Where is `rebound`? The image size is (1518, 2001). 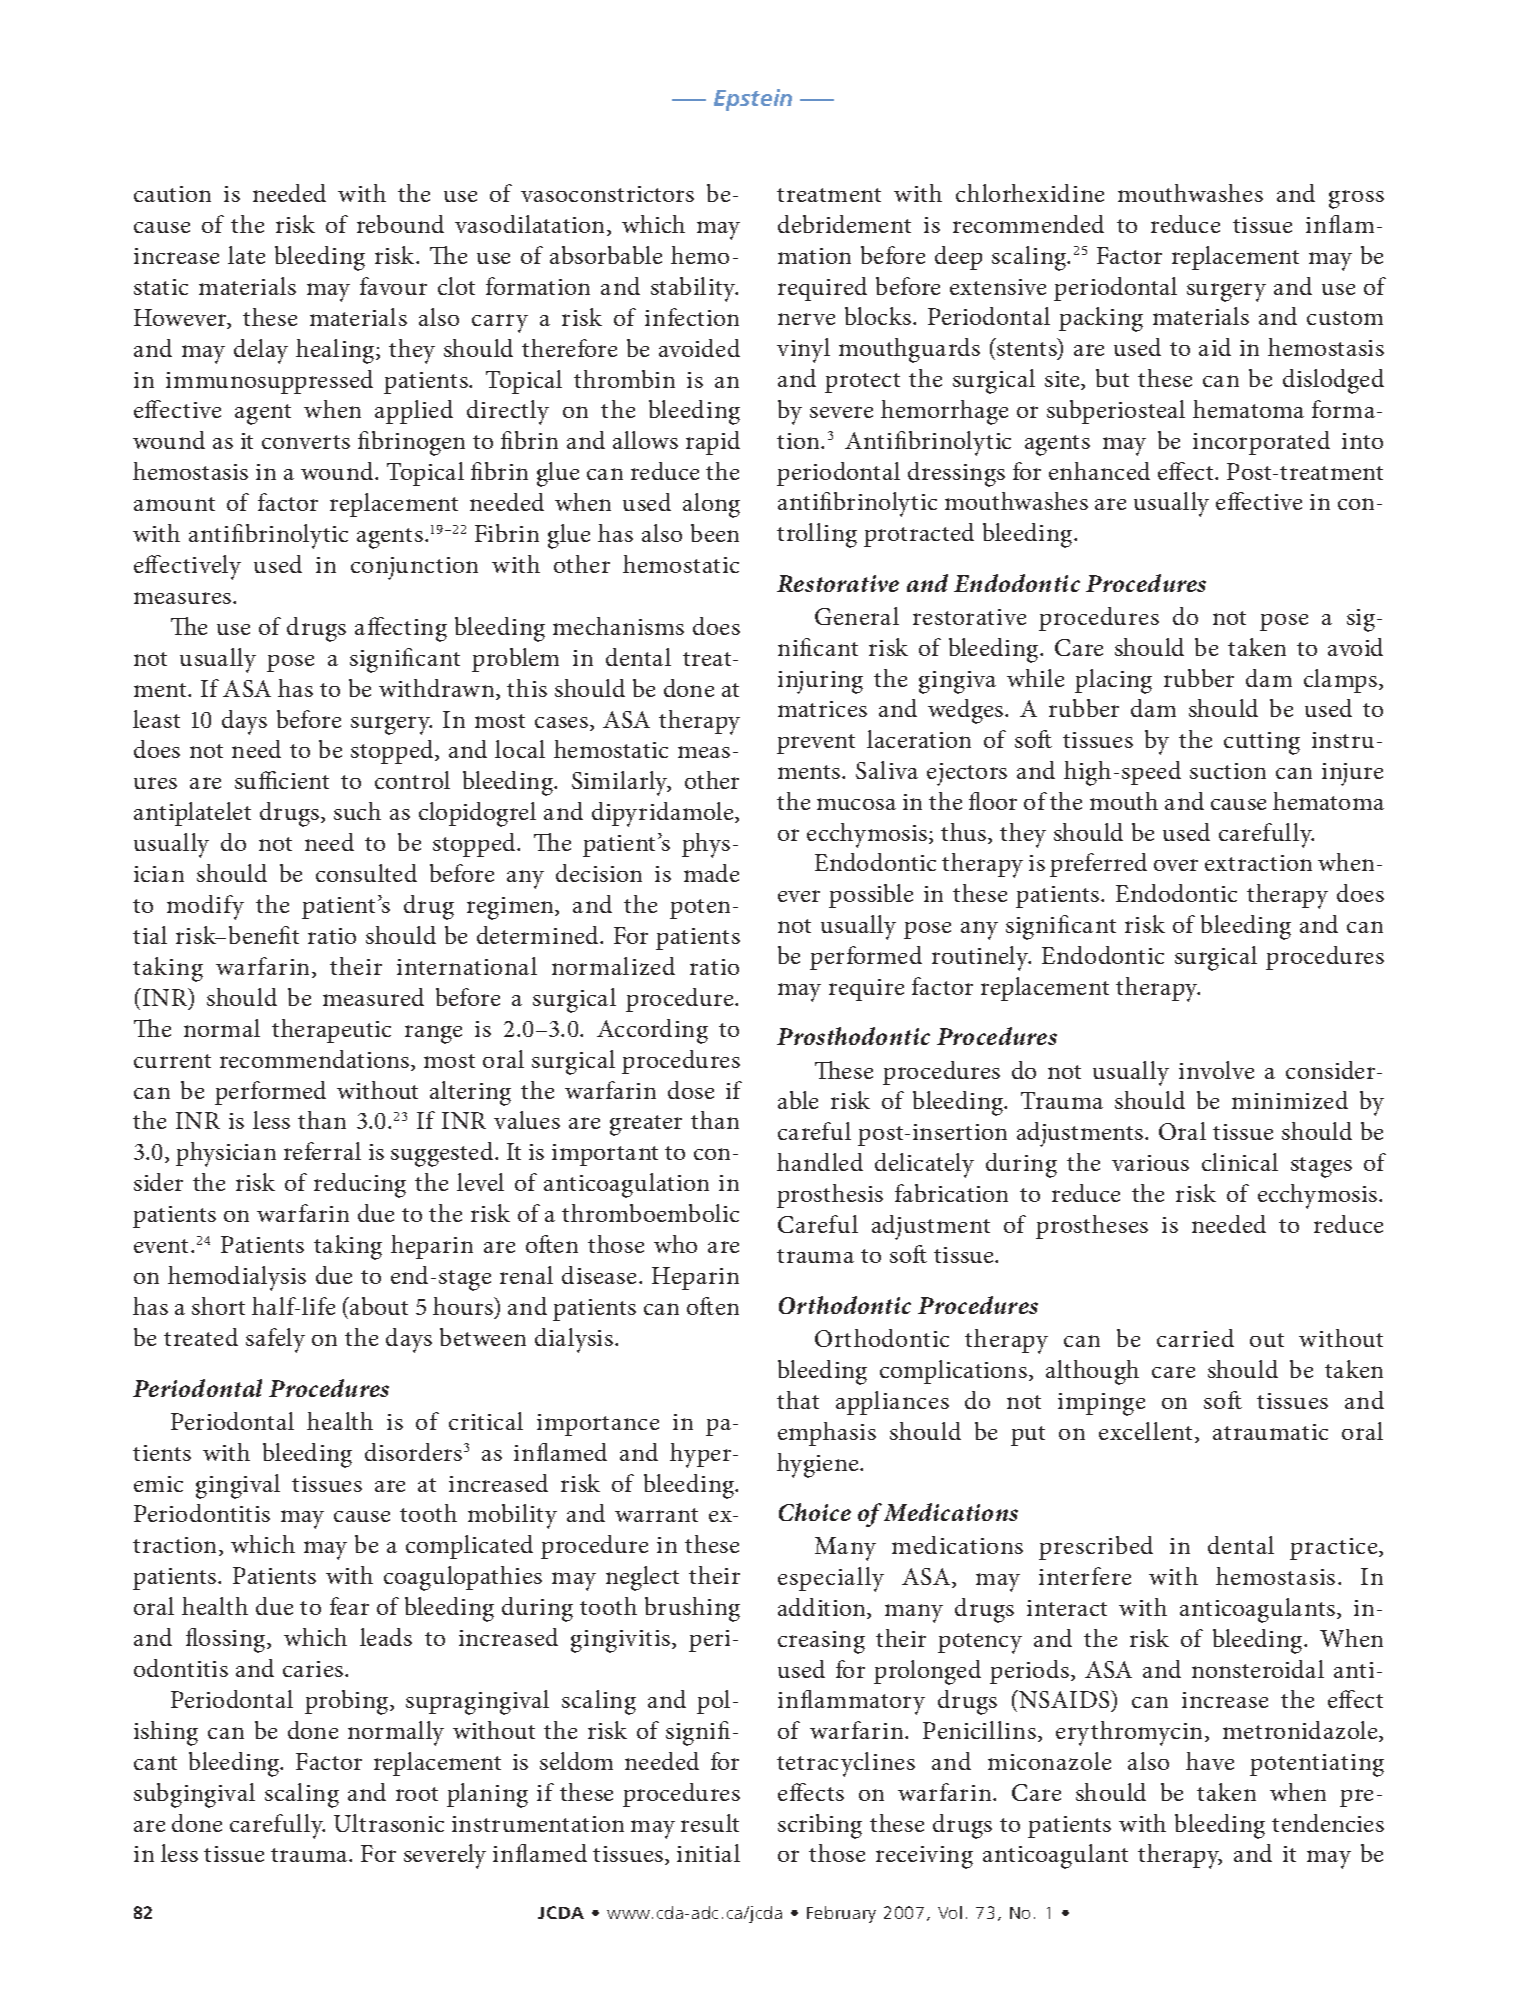 rebound is located at coordinates (400, 224).
